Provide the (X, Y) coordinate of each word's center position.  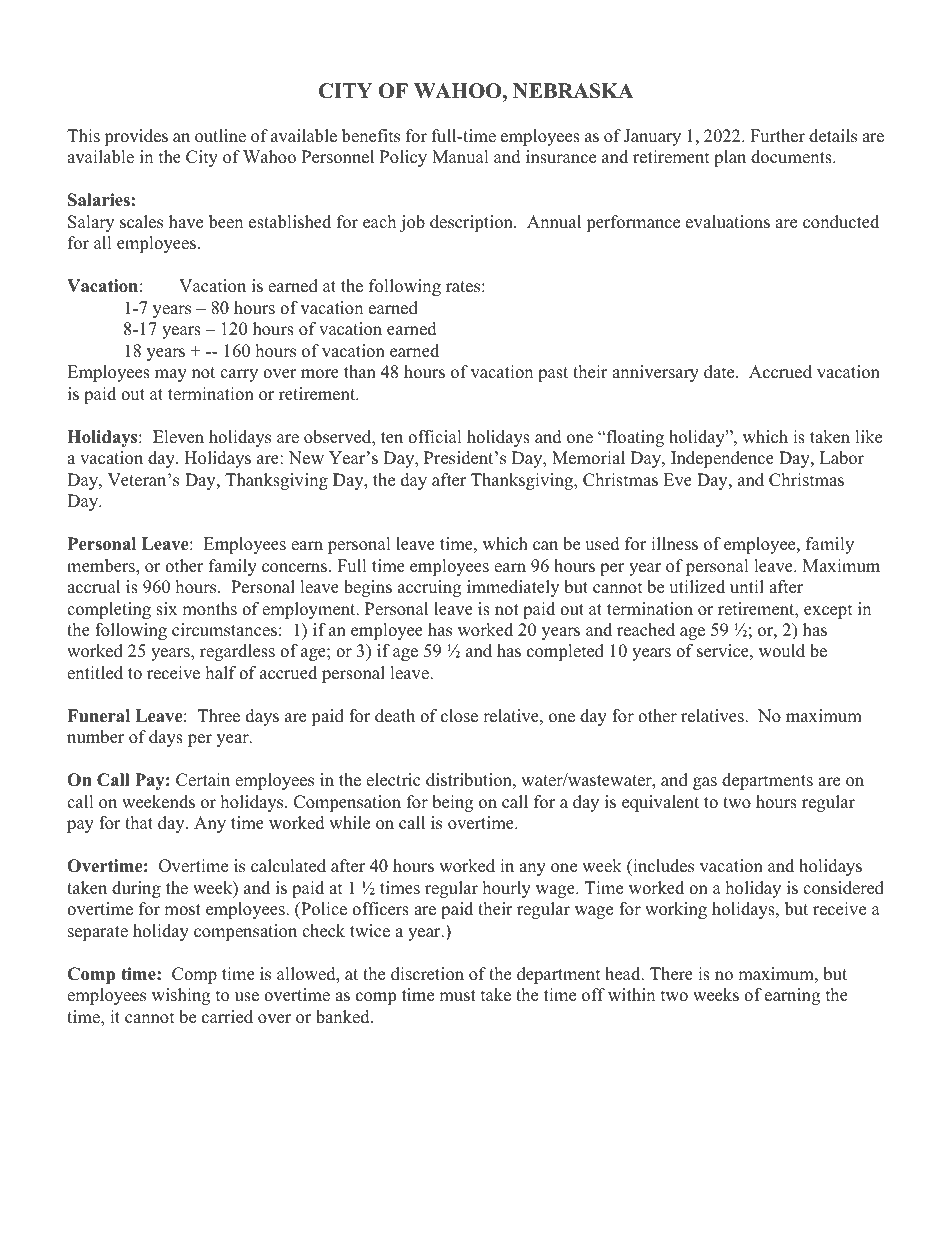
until (747, 587)
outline (220, 136)
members (102, 567)
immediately (513, 588)
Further (777, 136)
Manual (460, 157)
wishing (181, 996)
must (457, 996)
